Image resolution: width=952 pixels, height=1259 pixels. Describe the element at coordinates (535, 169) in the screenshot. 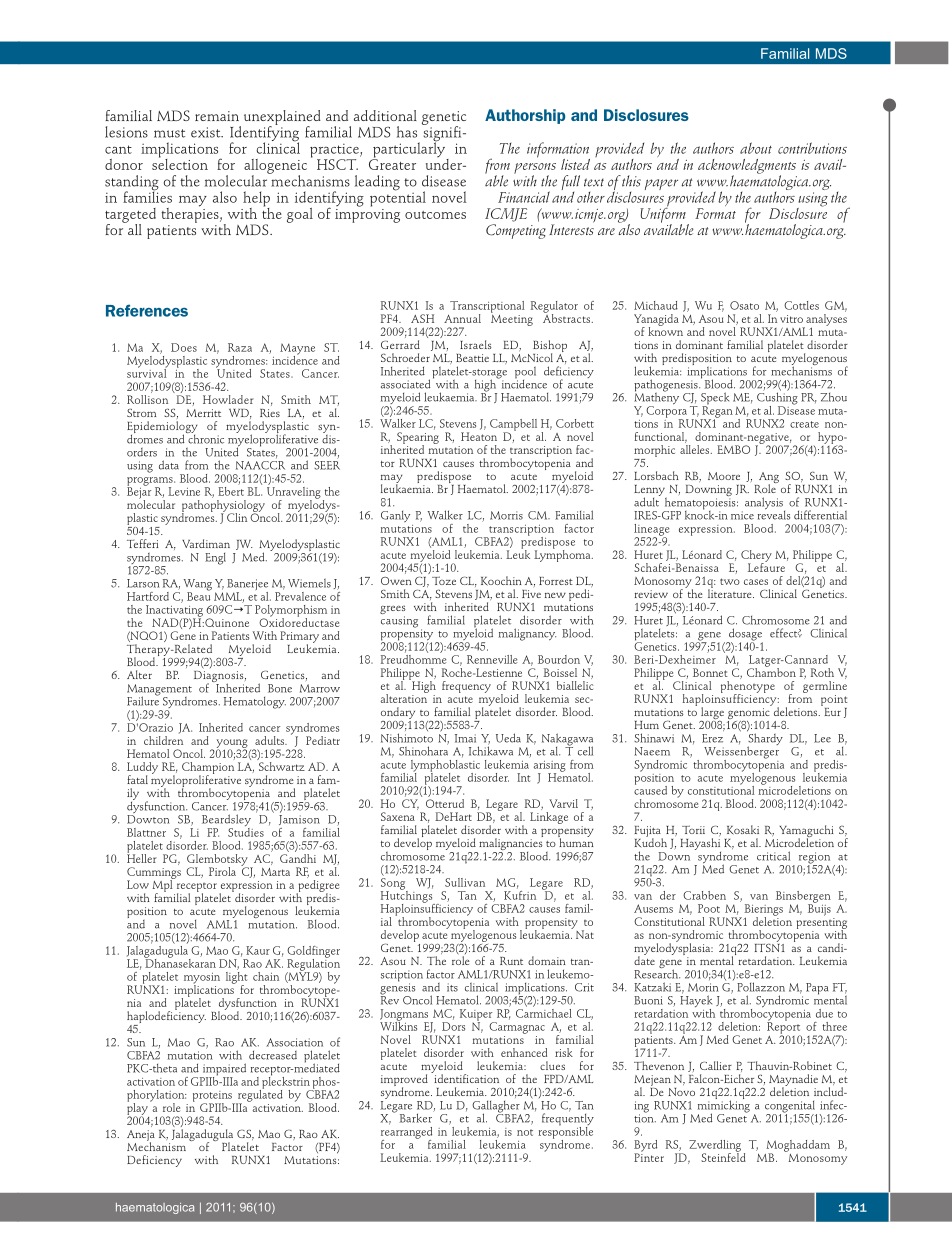

I see `persons` at that location.
